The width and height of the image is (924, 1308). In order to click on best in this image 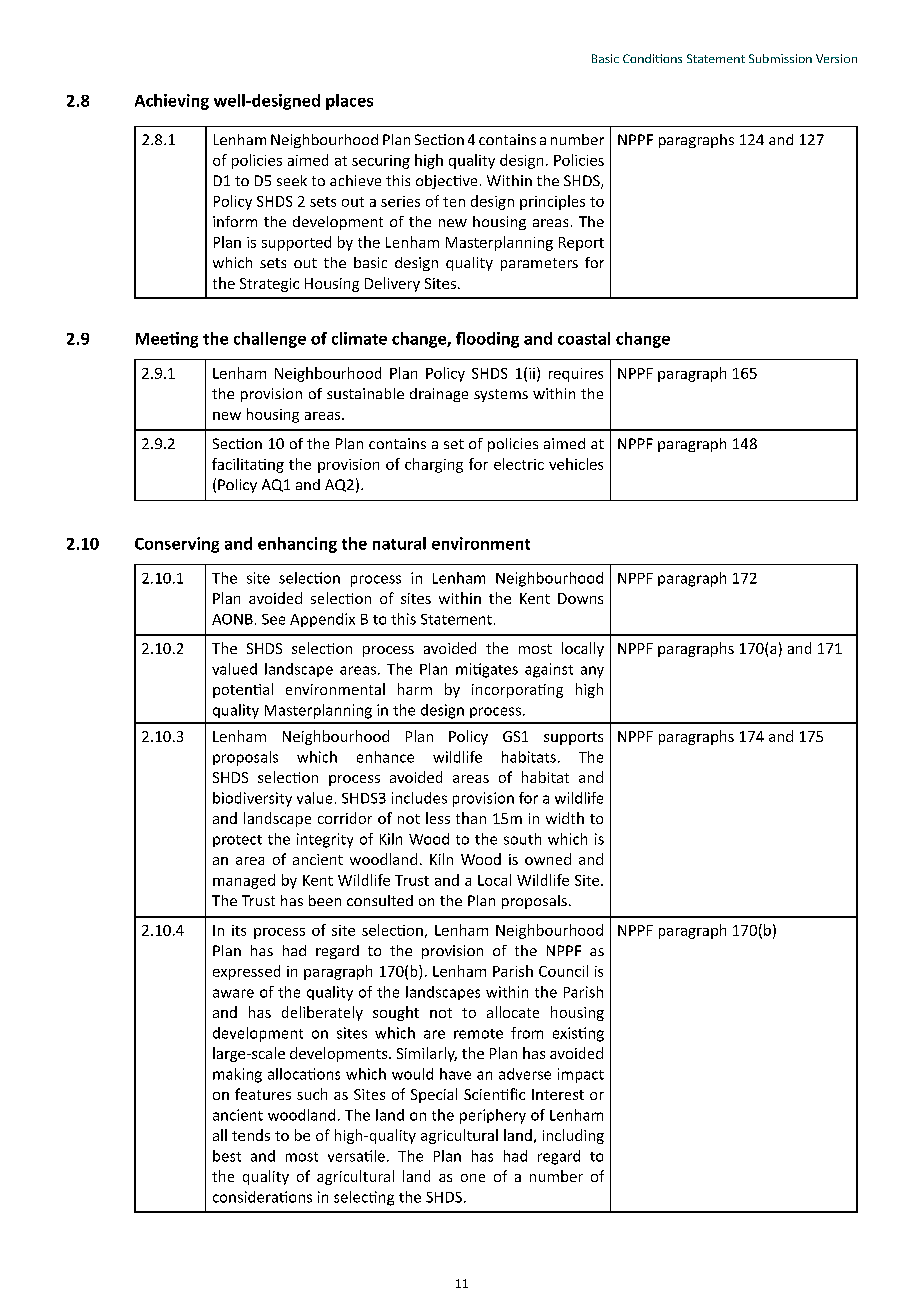, I will do `click(227, 1156)`.
